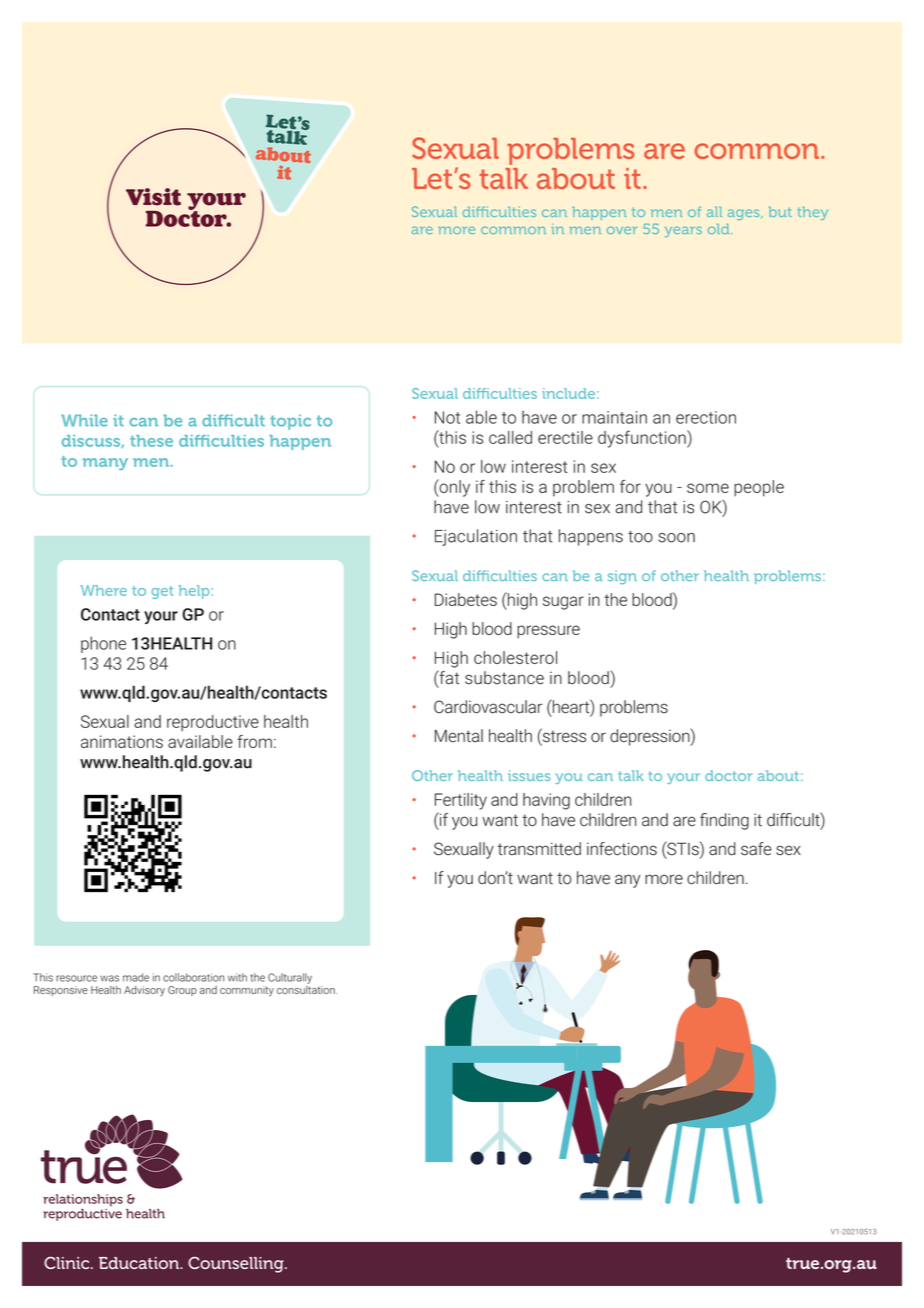  What do you see at coordinates (724, 821) in the document?
I see `finding` at bounding box center [724, 821].
